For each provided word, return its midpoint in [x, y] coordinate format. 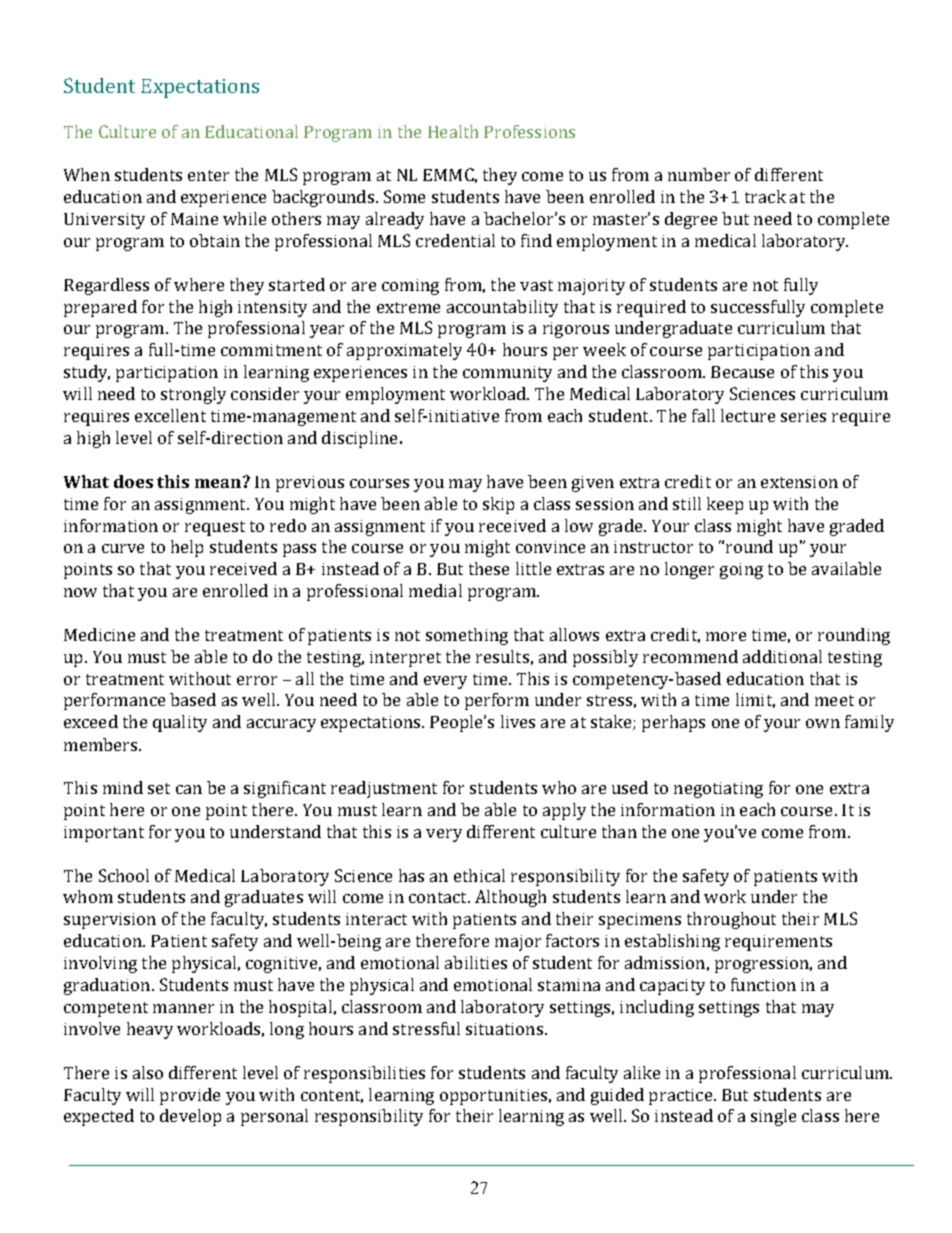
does [133, 481]
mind [123, 787]
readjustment [384, 789]
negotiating [718, 790]
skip [498, 505]
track [765, 196]
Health [453, 131]
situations [506, 1029]
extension [799, 482]
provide [190, 1096]
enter [208, 175]
